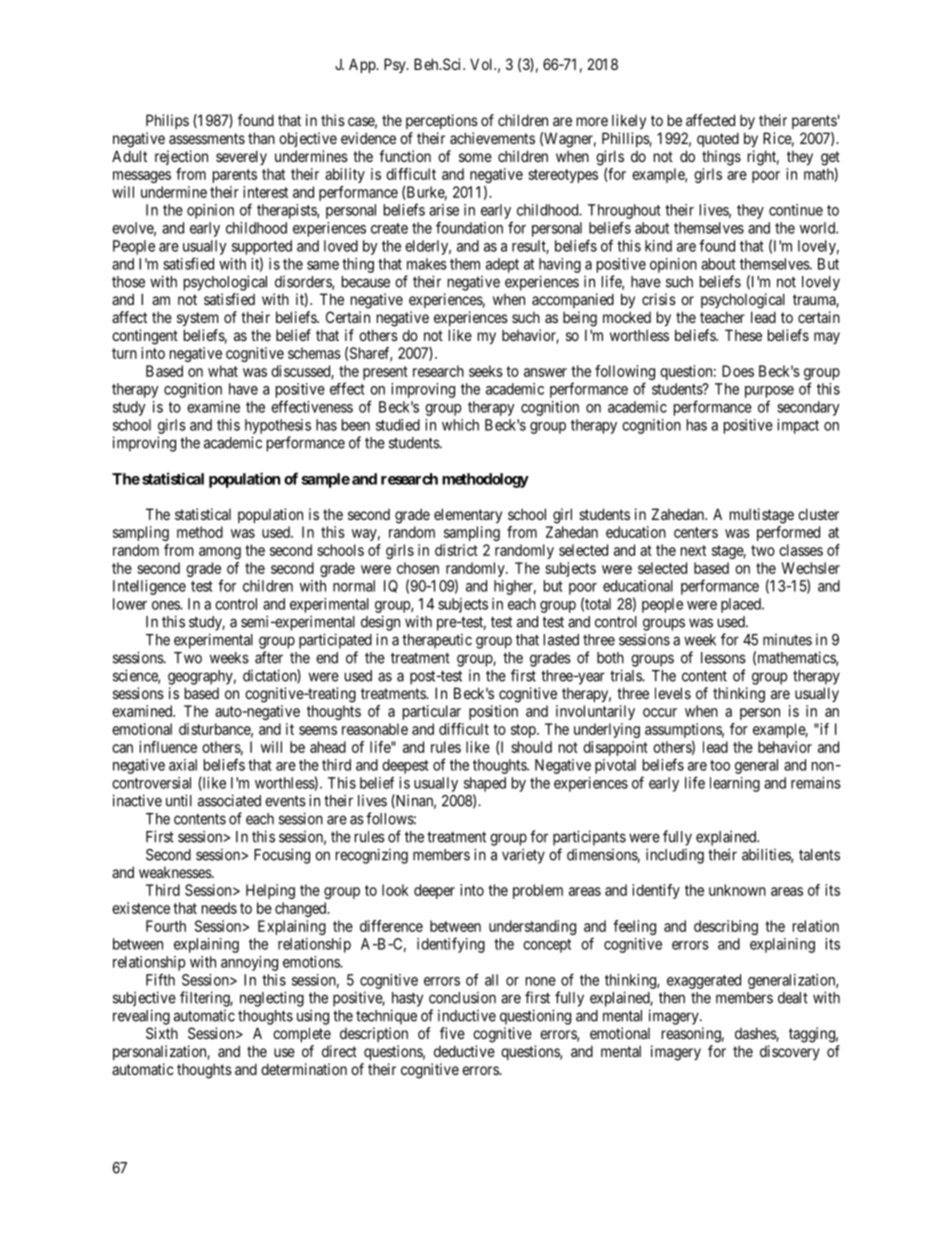  Describe the element at coordinates (475, 157) in the screenshot. I see `some` at that location.
